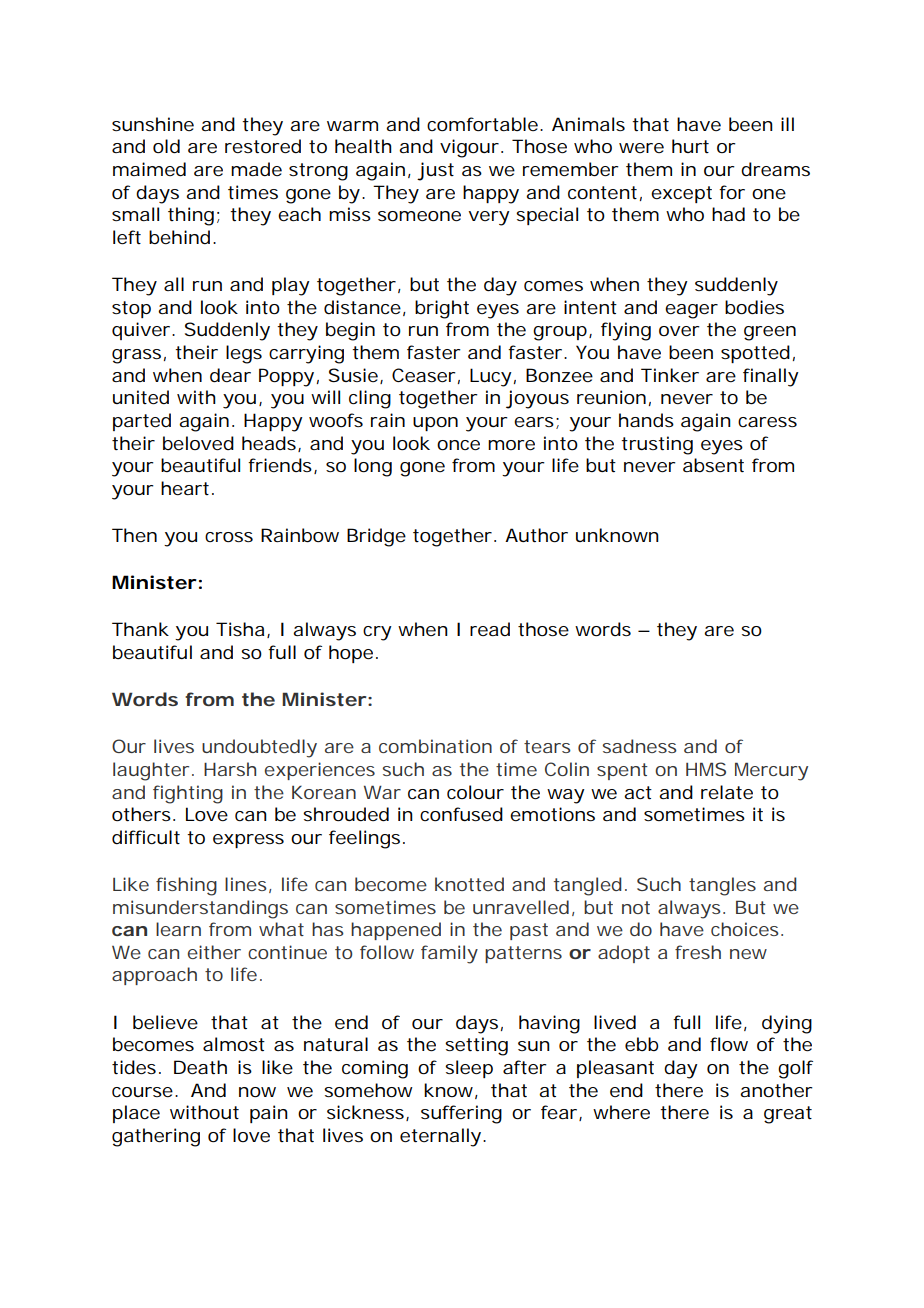 The image size is (924, 1308). I want to click on Death, so click(200, 1067).
